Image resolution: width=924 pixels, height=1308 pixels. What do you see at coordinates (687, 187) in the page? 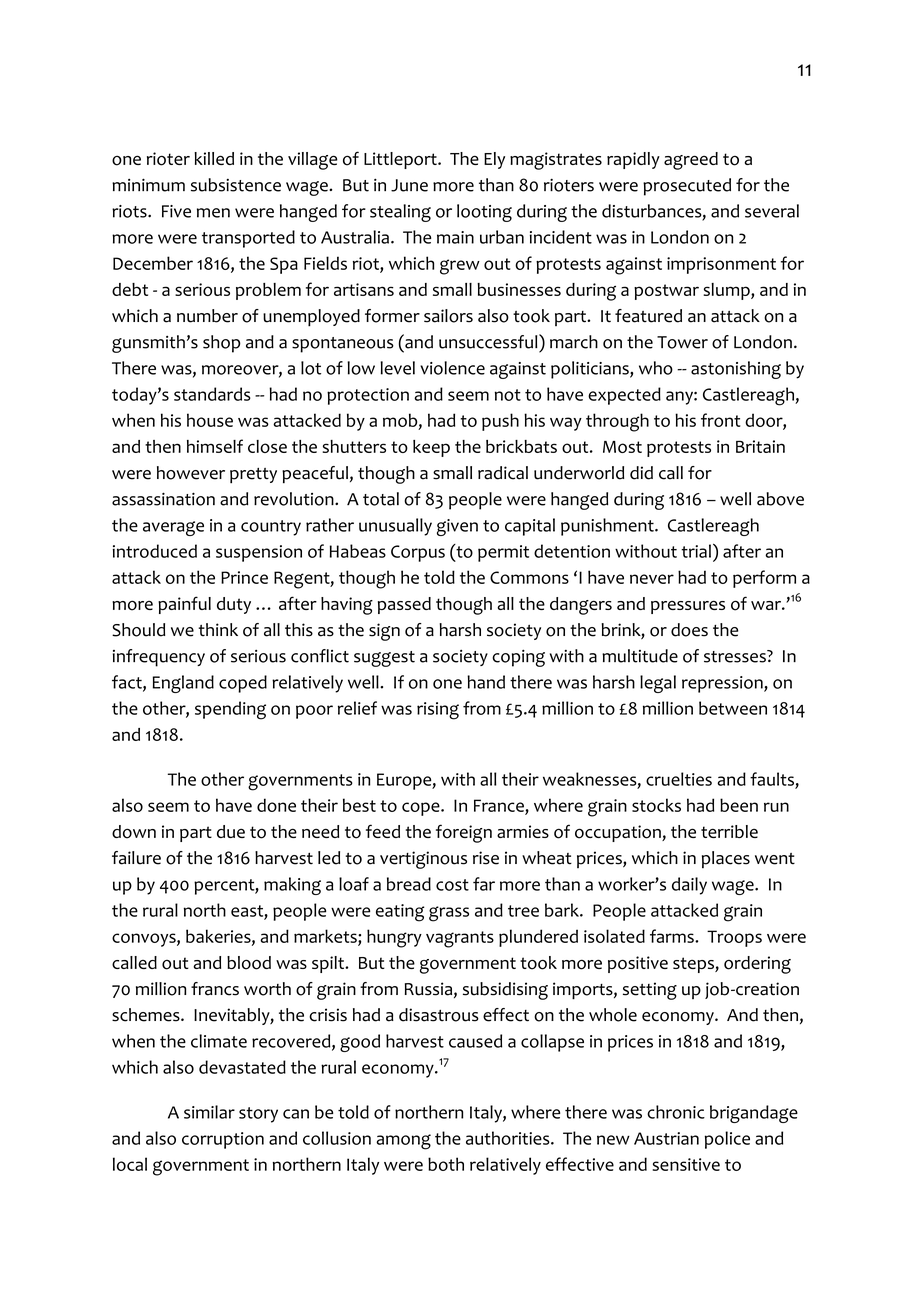
I see `prosecuted` at bounding box center [687, 187].
